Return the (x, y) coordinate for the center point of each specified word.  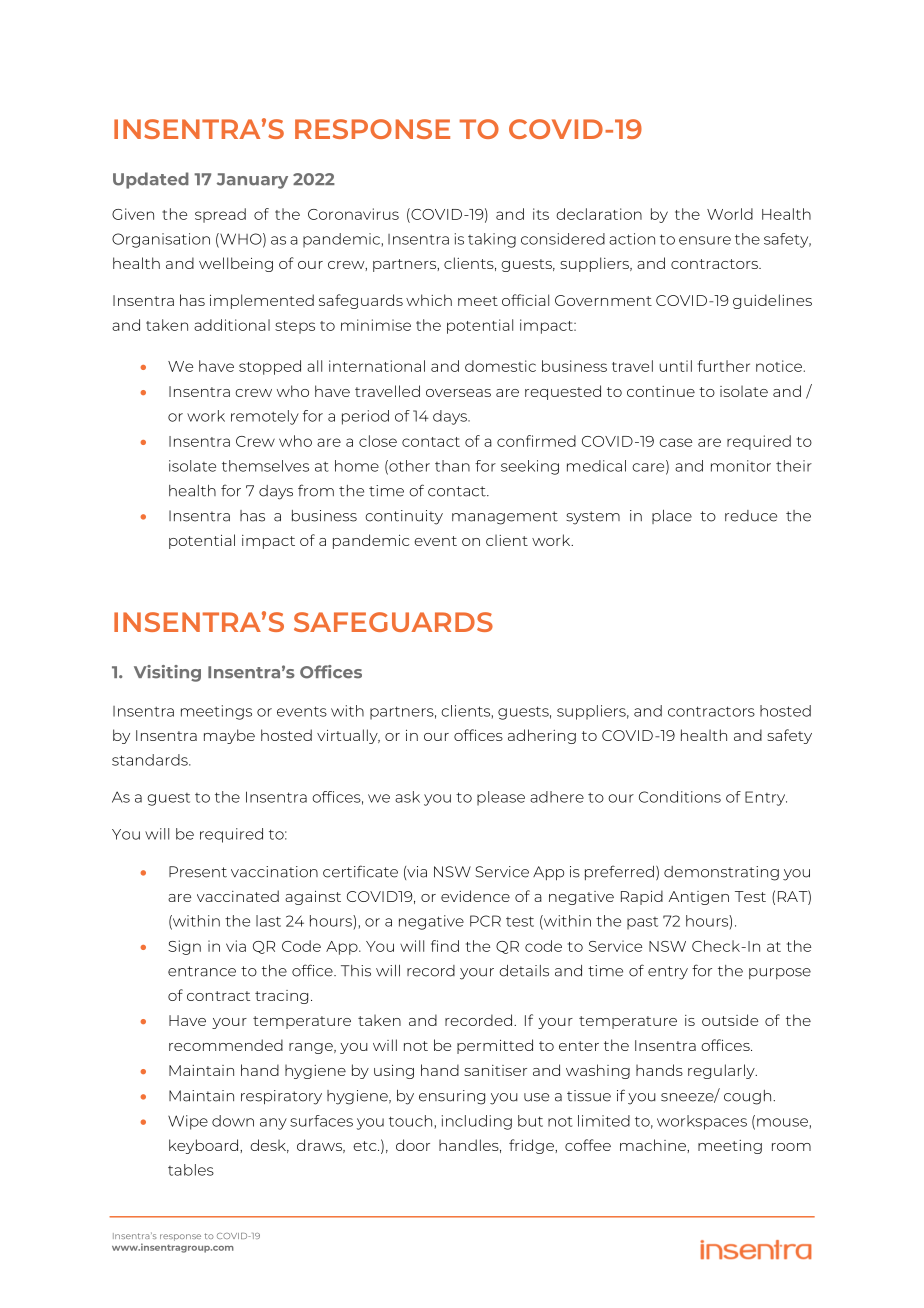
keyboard (205, 1146)
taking (492, 240)
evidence (475, 896)
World (730, 214)
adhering (542, 736)
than (452, 466)
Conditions (680, 797)
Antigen (698, 898)
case (675, 442)
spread (220, 215)
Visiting (167, 673)
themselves (265, 466)
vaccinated (238, 896)
